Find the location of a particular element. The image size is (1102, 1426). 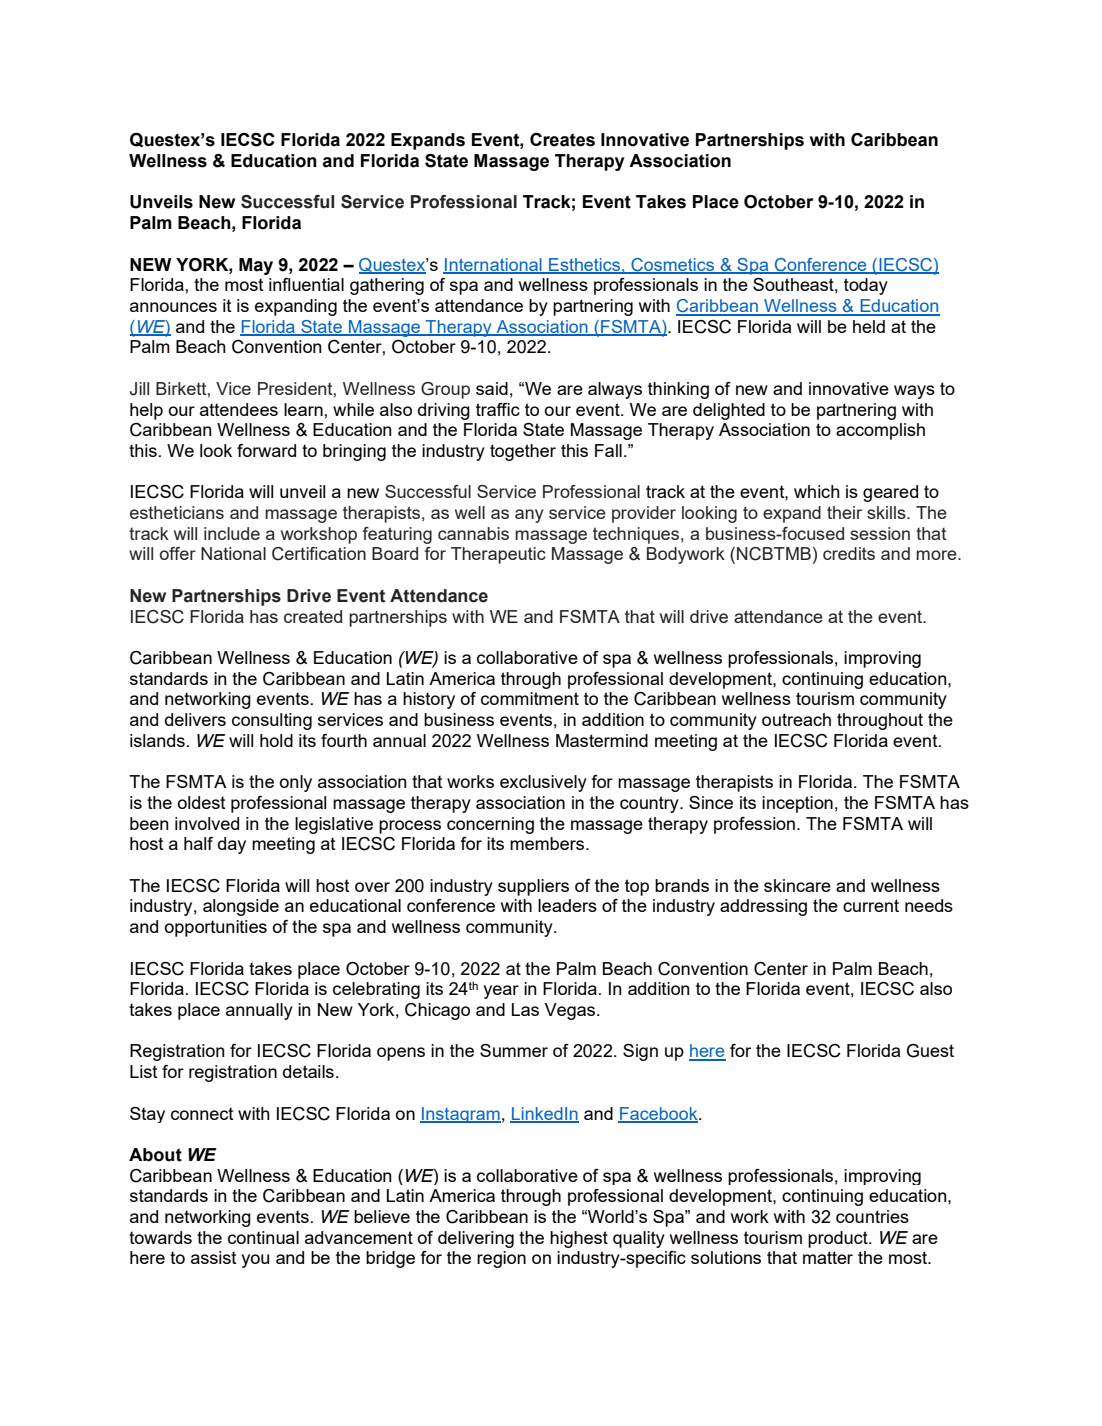

include is located at coordinates (232, 533).
